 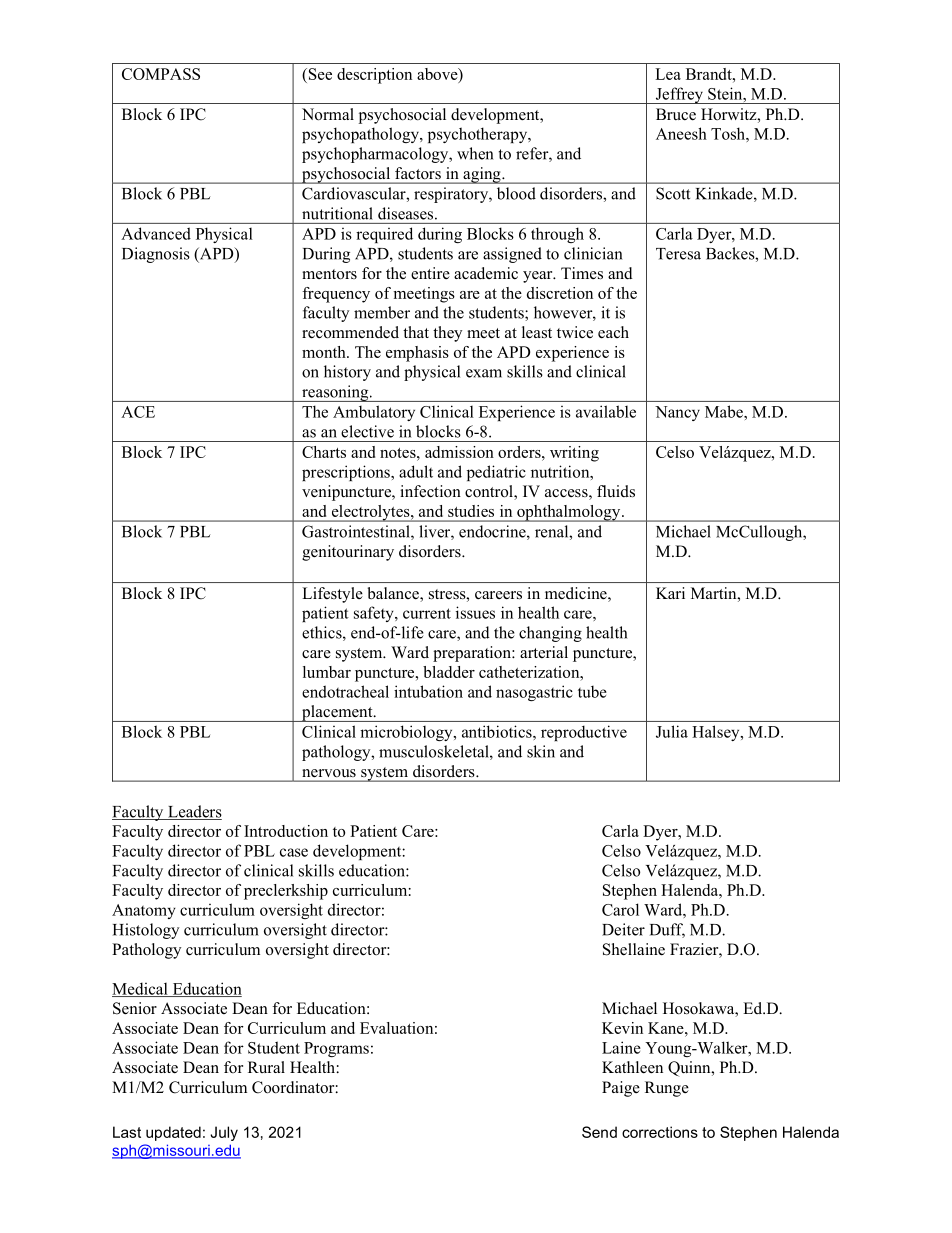 I want to click on Leaders, so click(x=194, y=812).
